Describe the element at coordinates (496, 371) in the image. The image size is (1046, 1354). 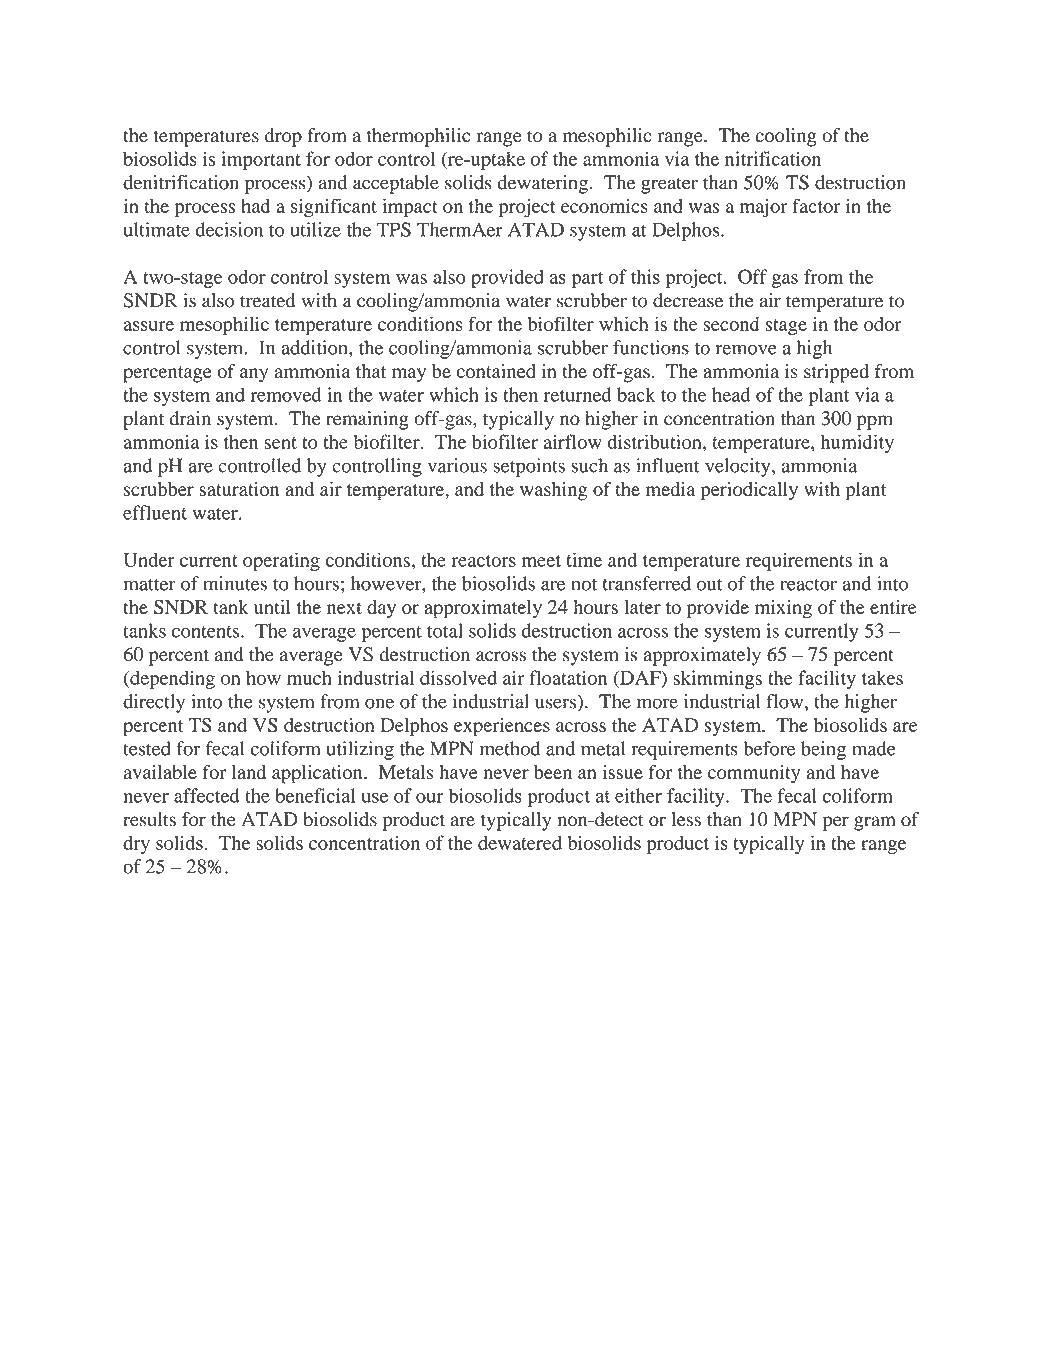
I see `contained` at that location.
